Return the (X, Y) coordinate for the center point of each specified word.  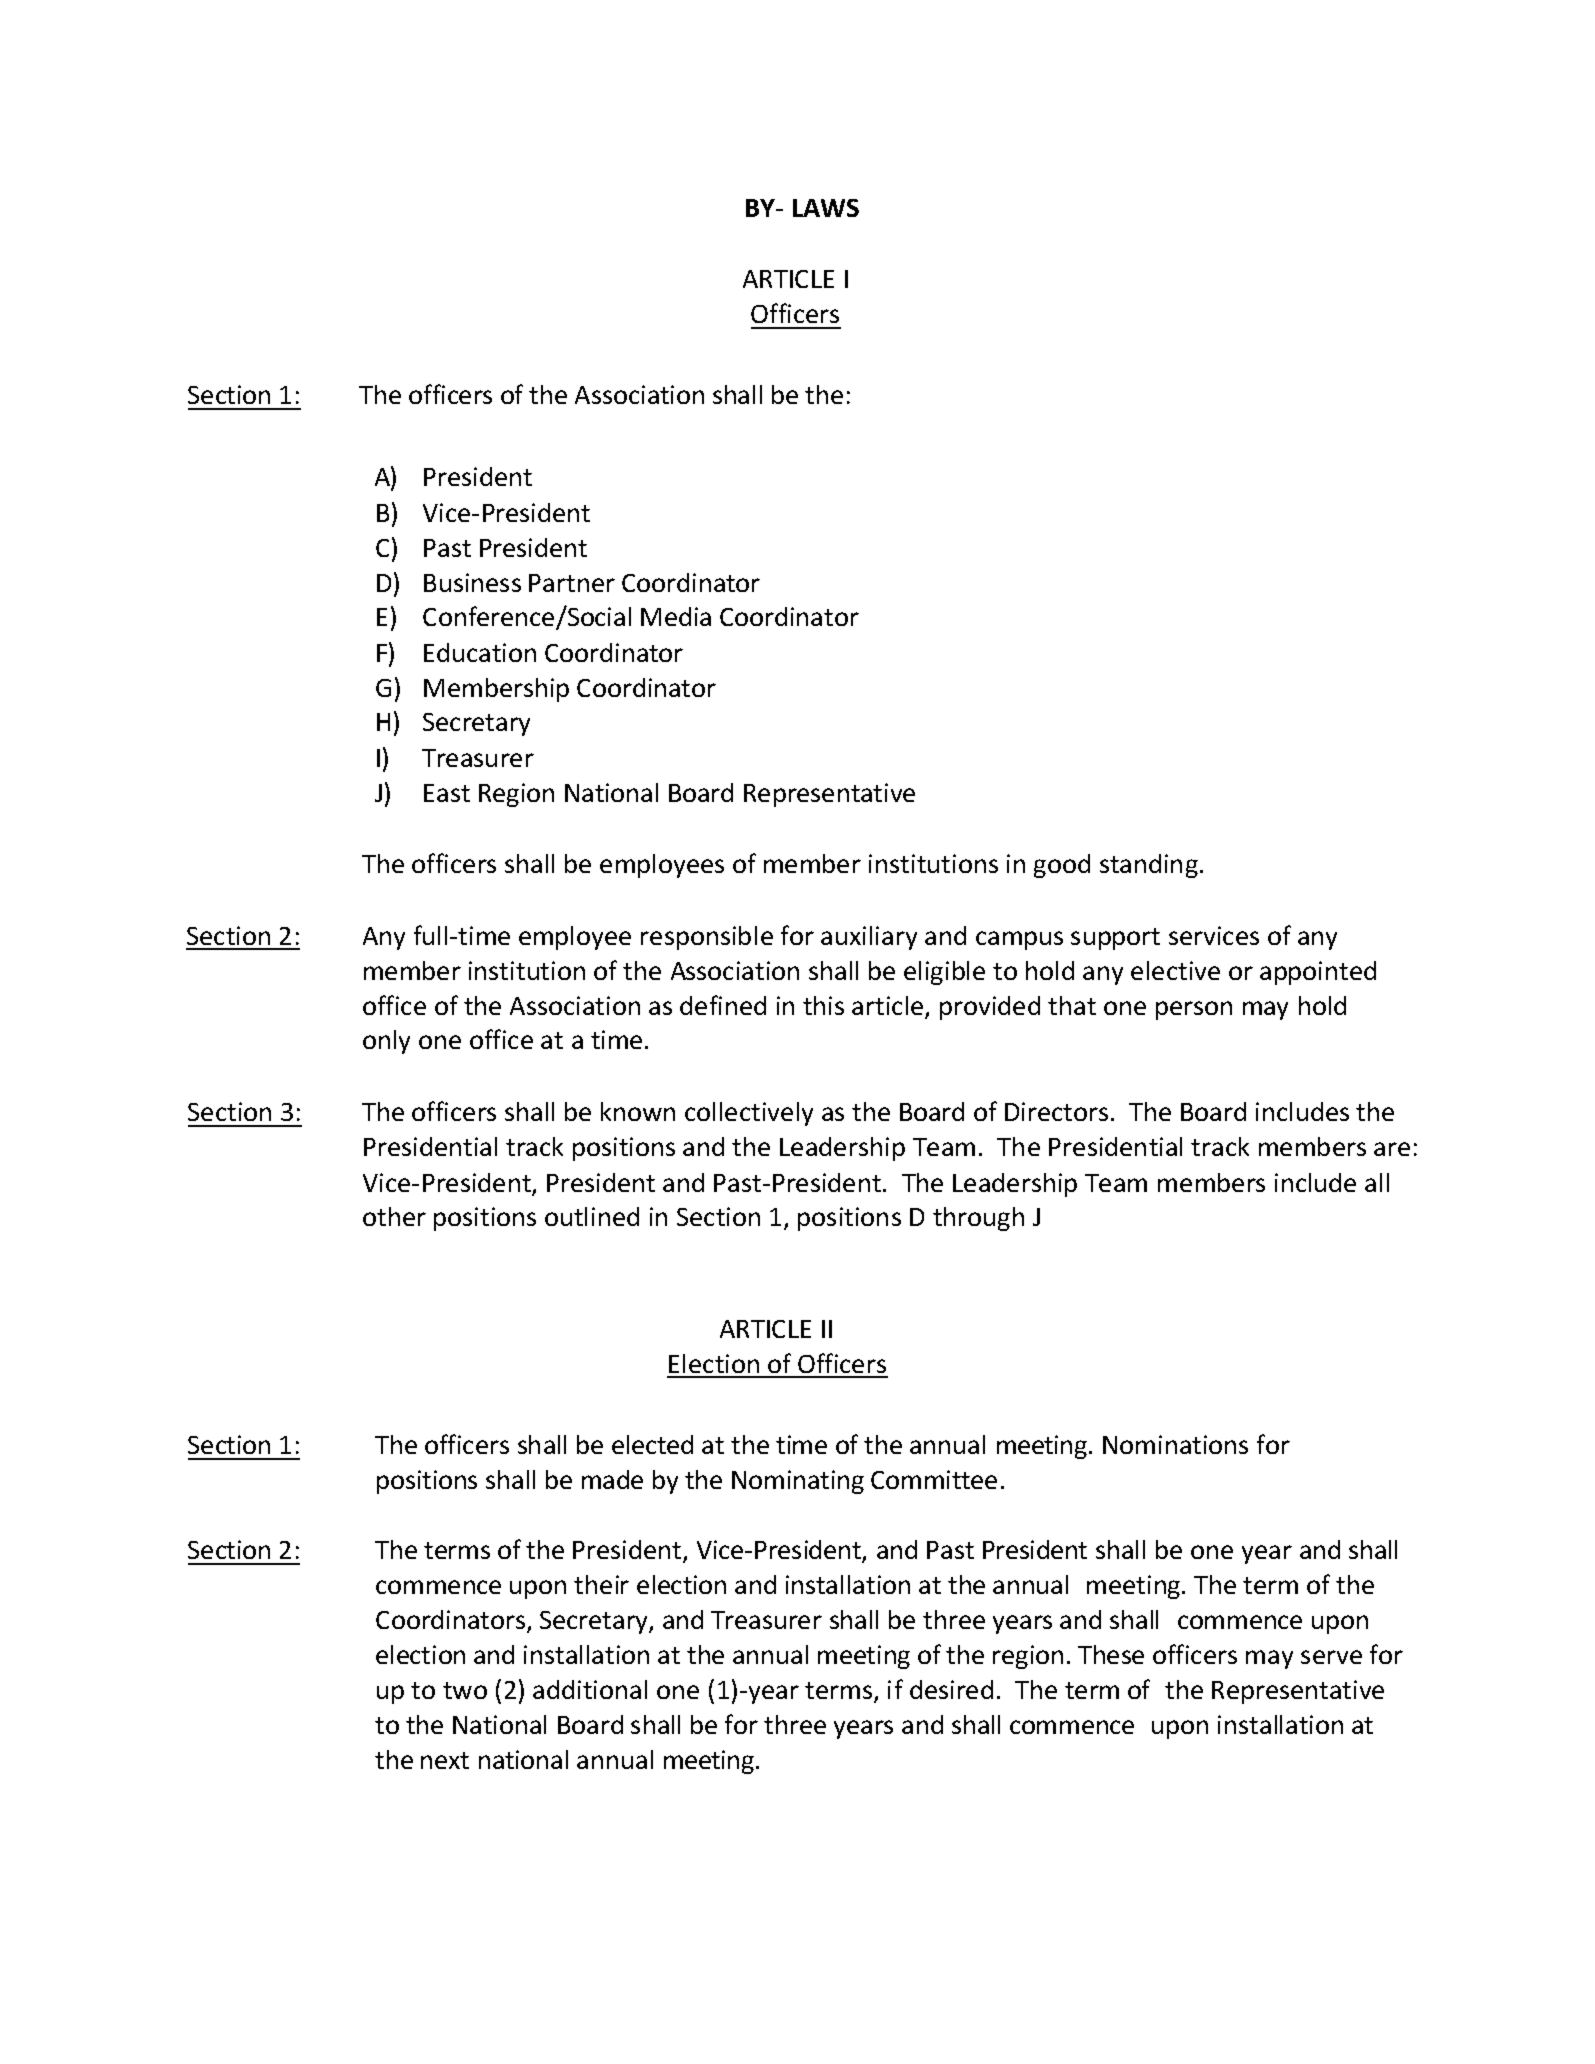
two (465, 1690)
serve (1331, 1657)
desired (951, 1689)
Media (676, 616)
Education (480, 652)
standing (1149, 866)
